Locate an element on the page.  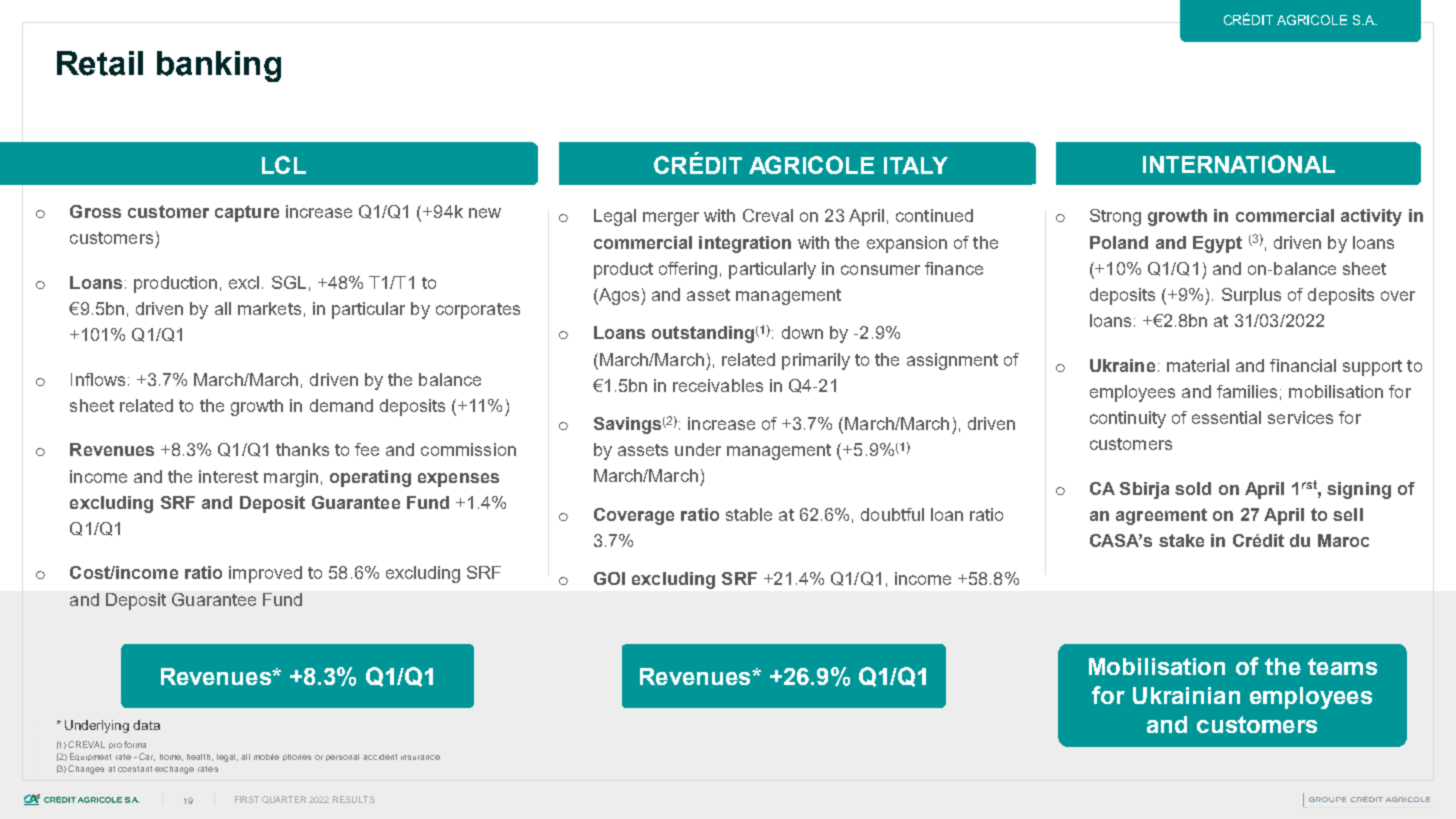
thanks is located at coordinates (302, 449).
